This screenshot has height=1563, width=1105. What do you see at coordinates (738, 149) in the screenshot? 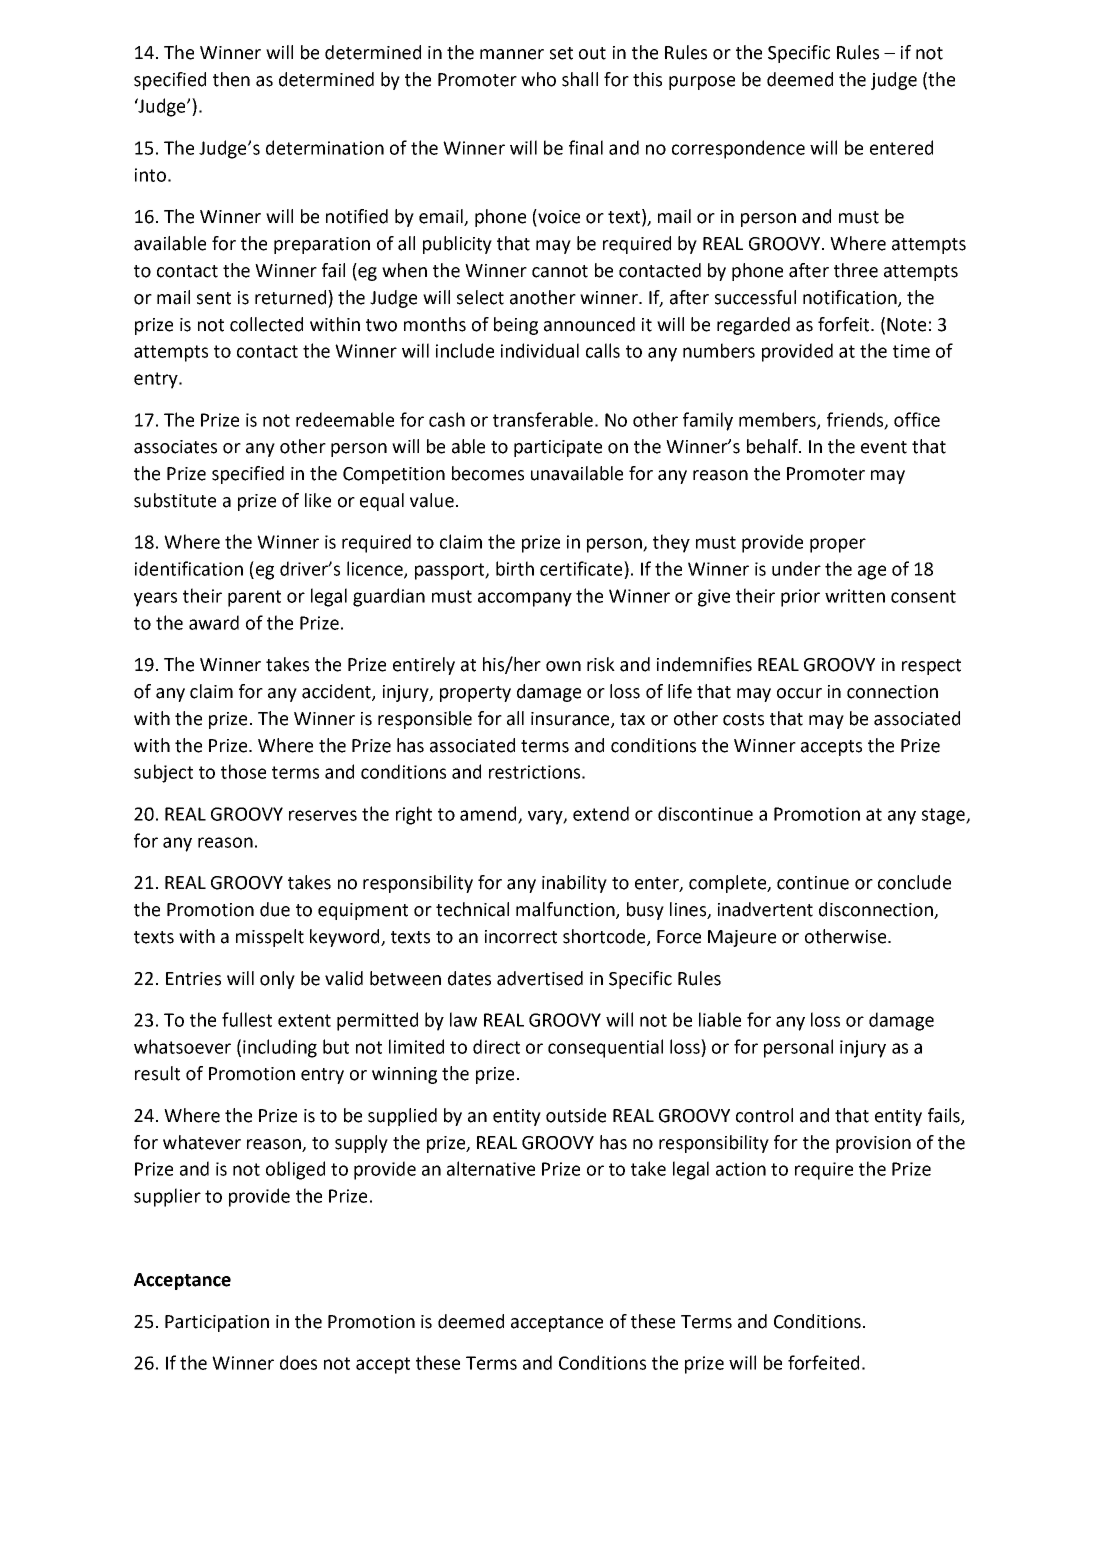
I see `correspondence` at bounding box center [738, 149].
